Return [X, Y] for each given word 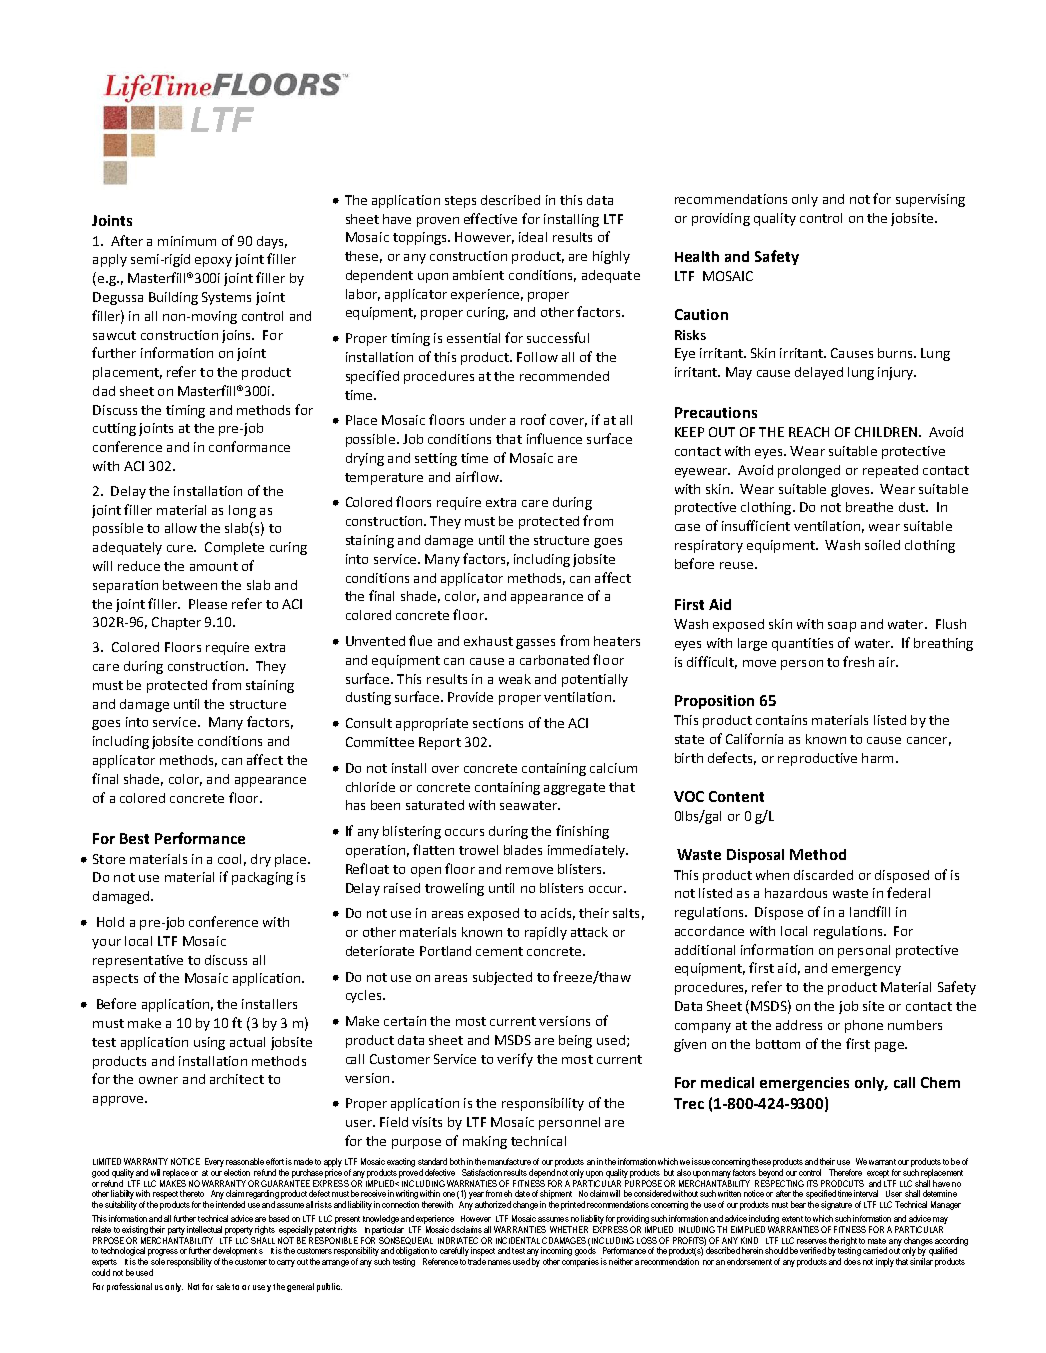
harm [877, 758]
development [235, 1253]
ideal [533, 237]
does [852, 1261]
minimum [187, 241]
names [499, 1262]
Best [134, 838]
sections [498, 723]
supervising [930, 200]
